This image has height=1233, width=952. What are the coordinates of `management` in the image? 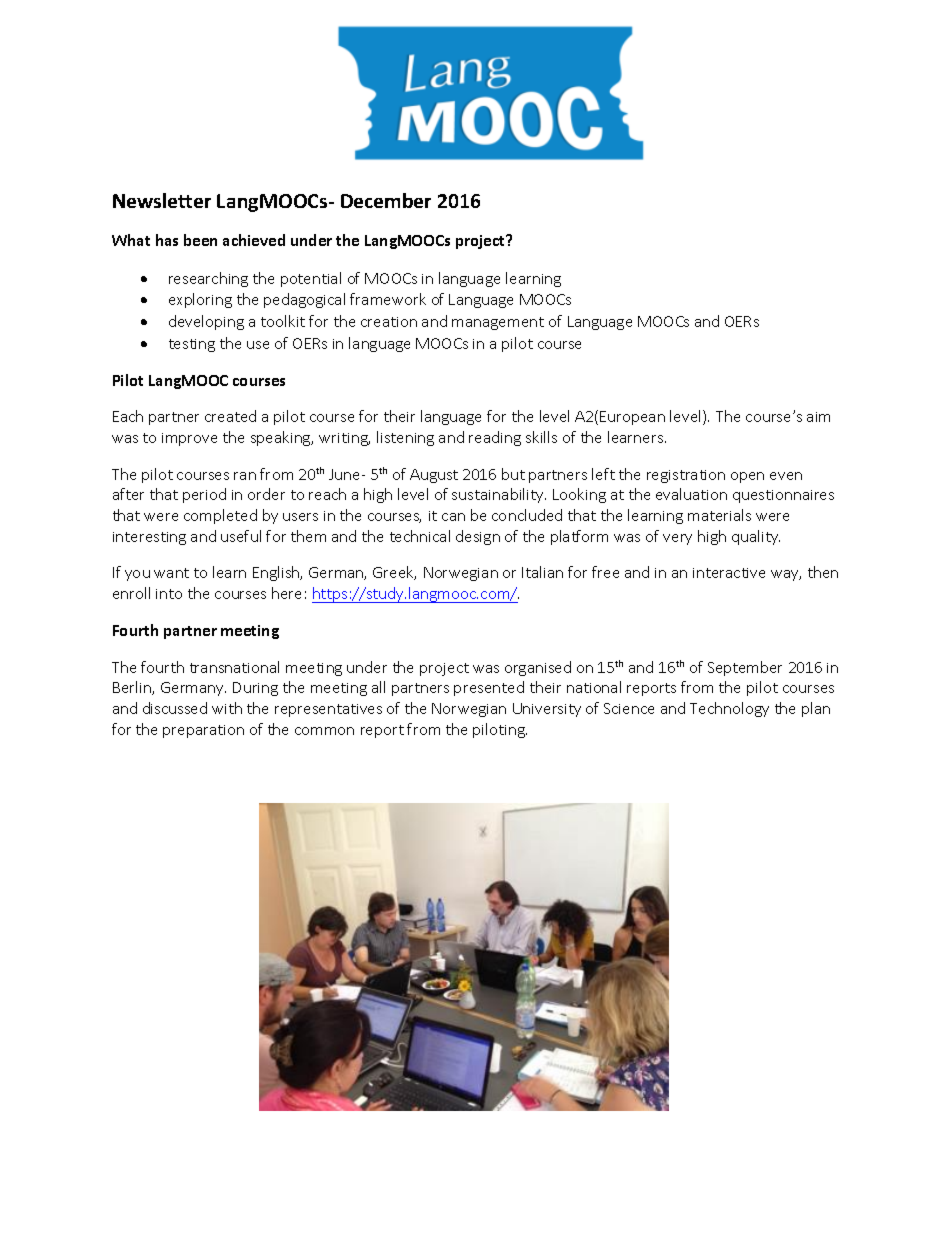 It's located at (498, 323).
